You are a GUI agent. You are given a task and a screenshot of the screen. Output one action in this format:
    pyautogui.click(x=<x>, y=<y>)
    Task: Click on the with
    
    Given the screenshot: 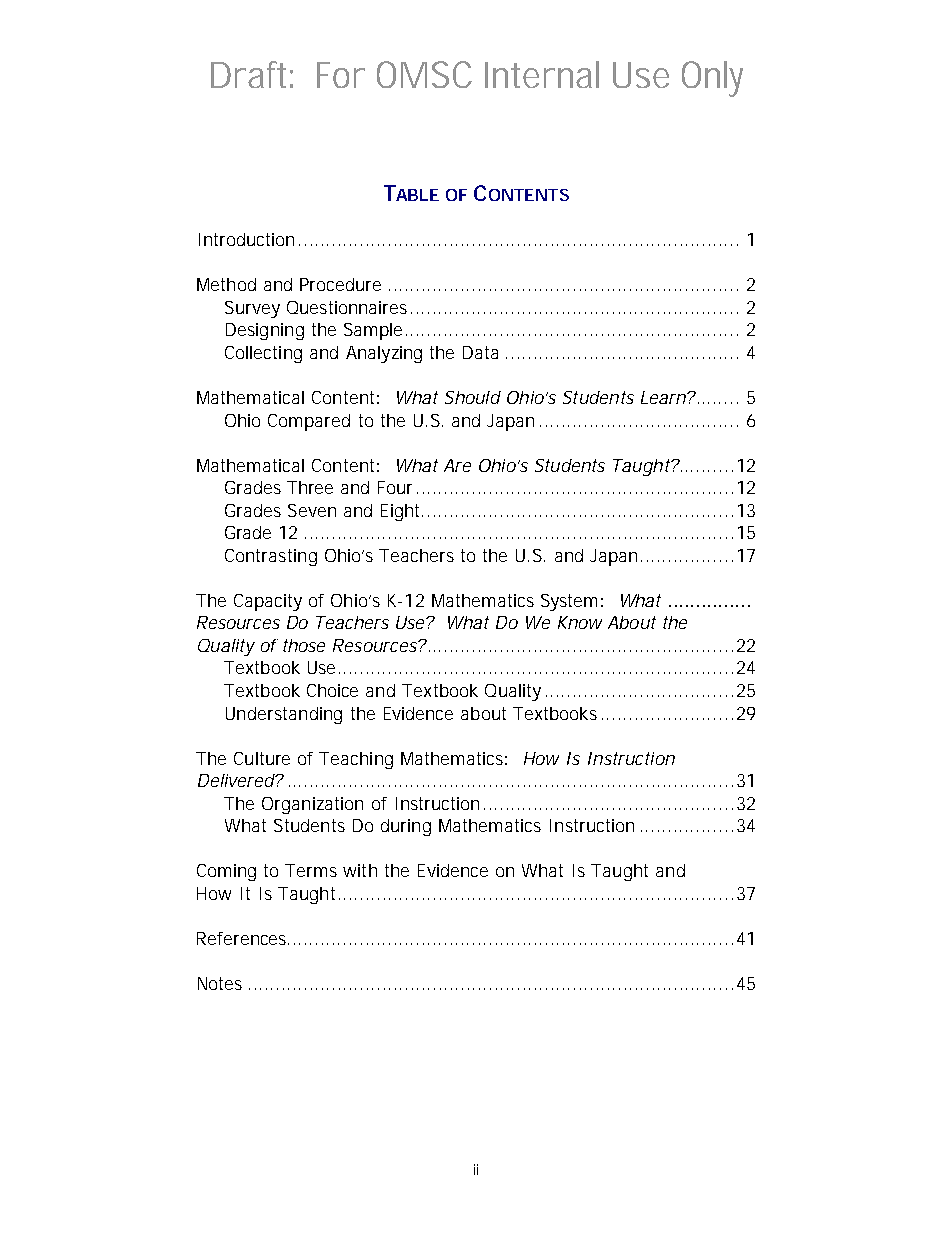 What is the action you would take?
    pyautogui.click(x=360, y=870)
